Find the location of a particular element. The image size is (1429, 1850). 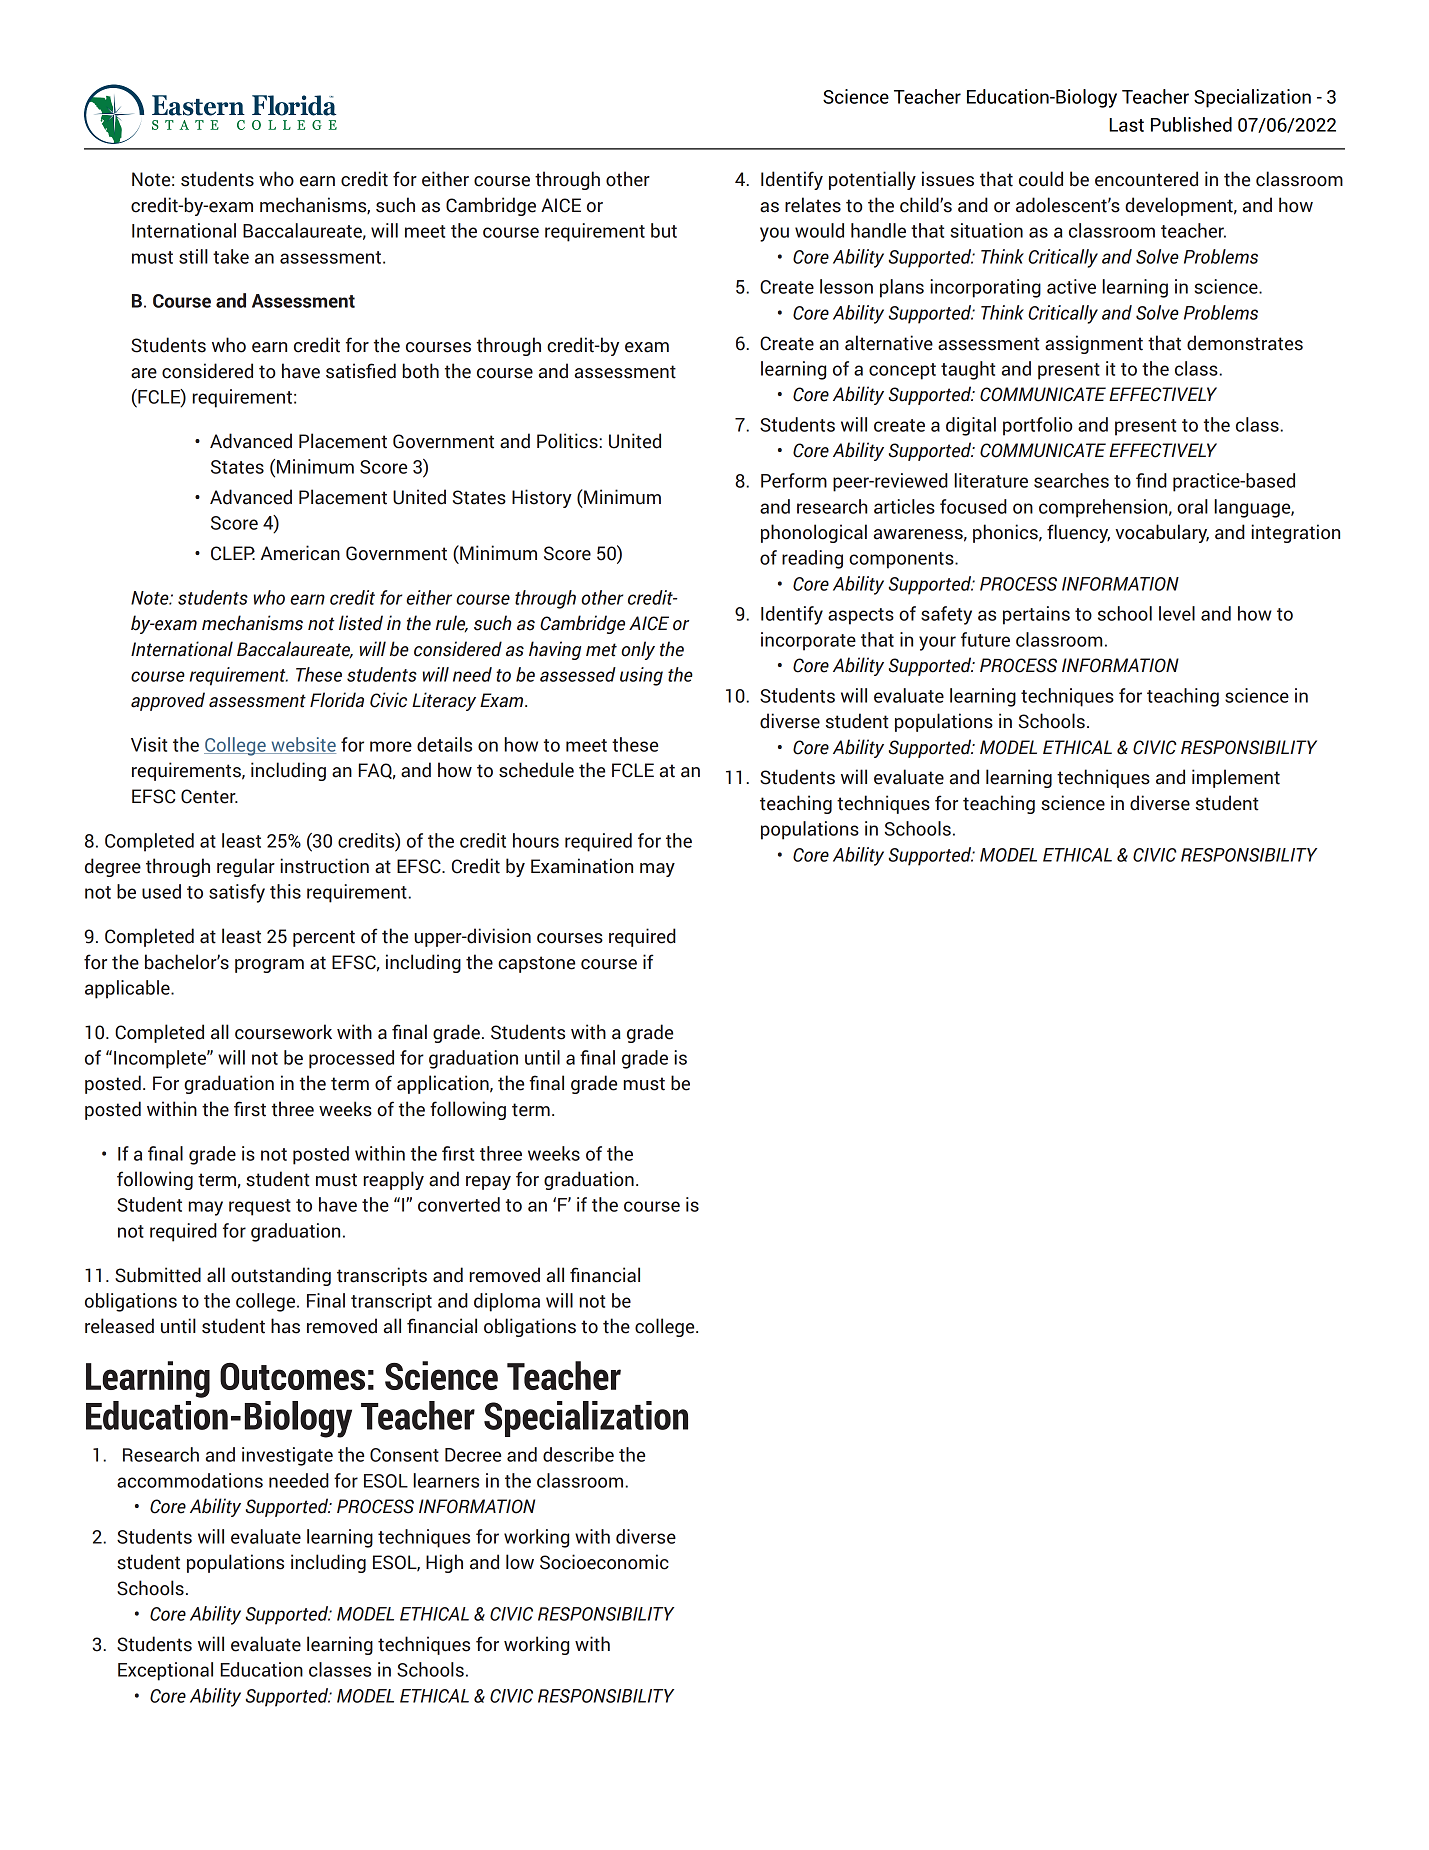

Exceptional is located at coordinates (165, 1671).
